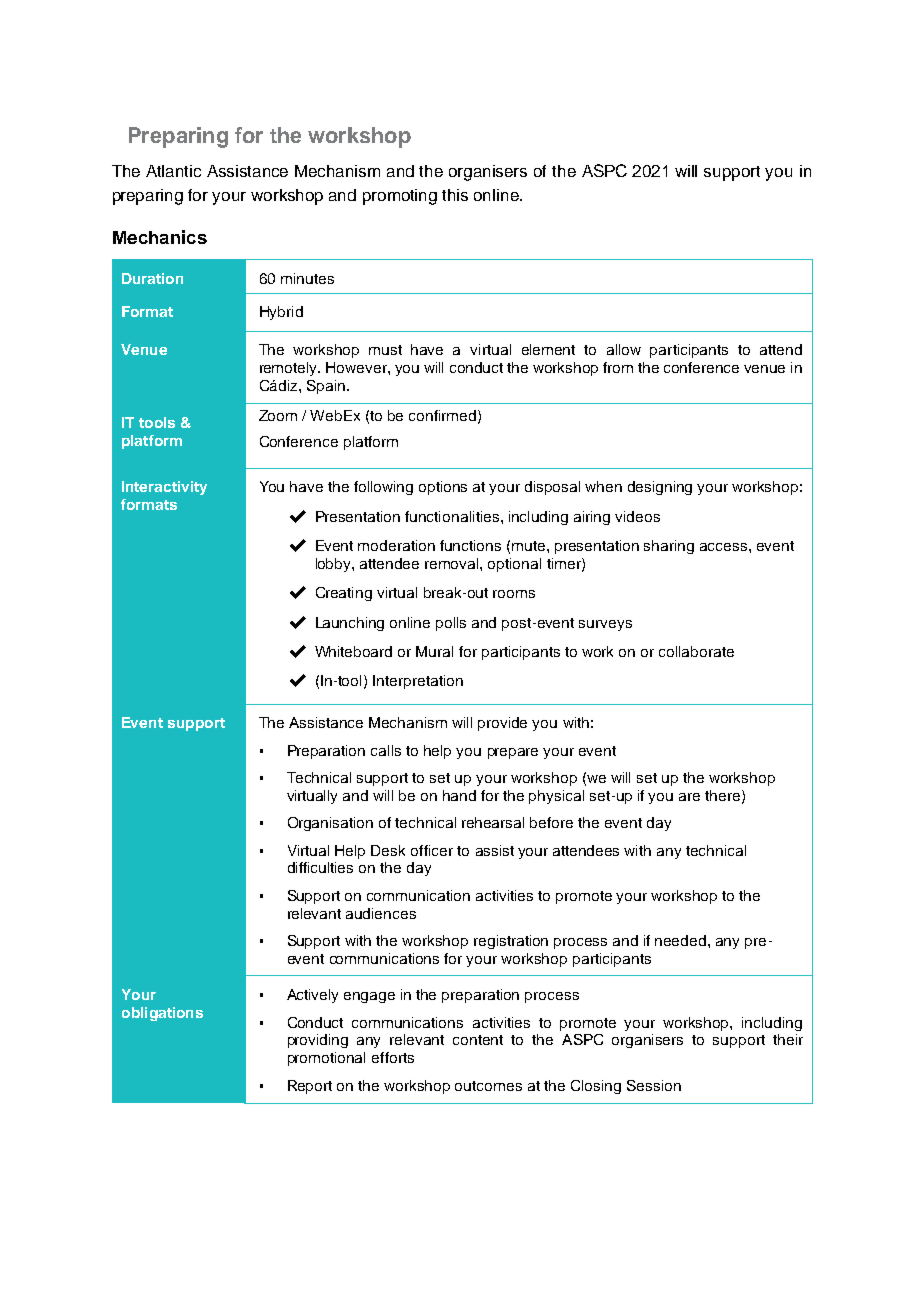 This screenshot has width=924, height=1307. I want to click on physical, so click(556, 797).
